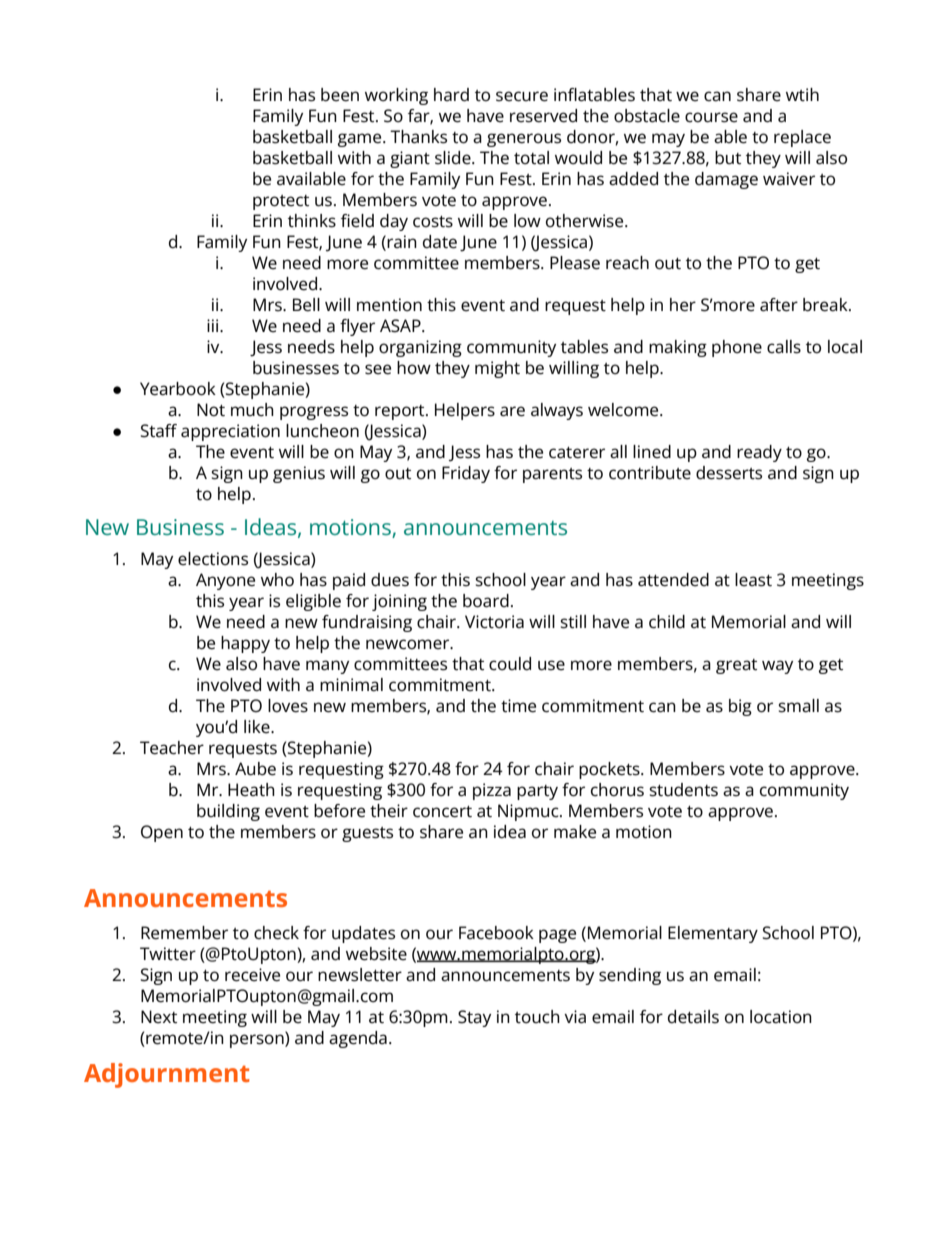 The width and height of the image is (952, 1233). Describe the element at coordinates (228, 812) in the image. I see `building` at that location.
